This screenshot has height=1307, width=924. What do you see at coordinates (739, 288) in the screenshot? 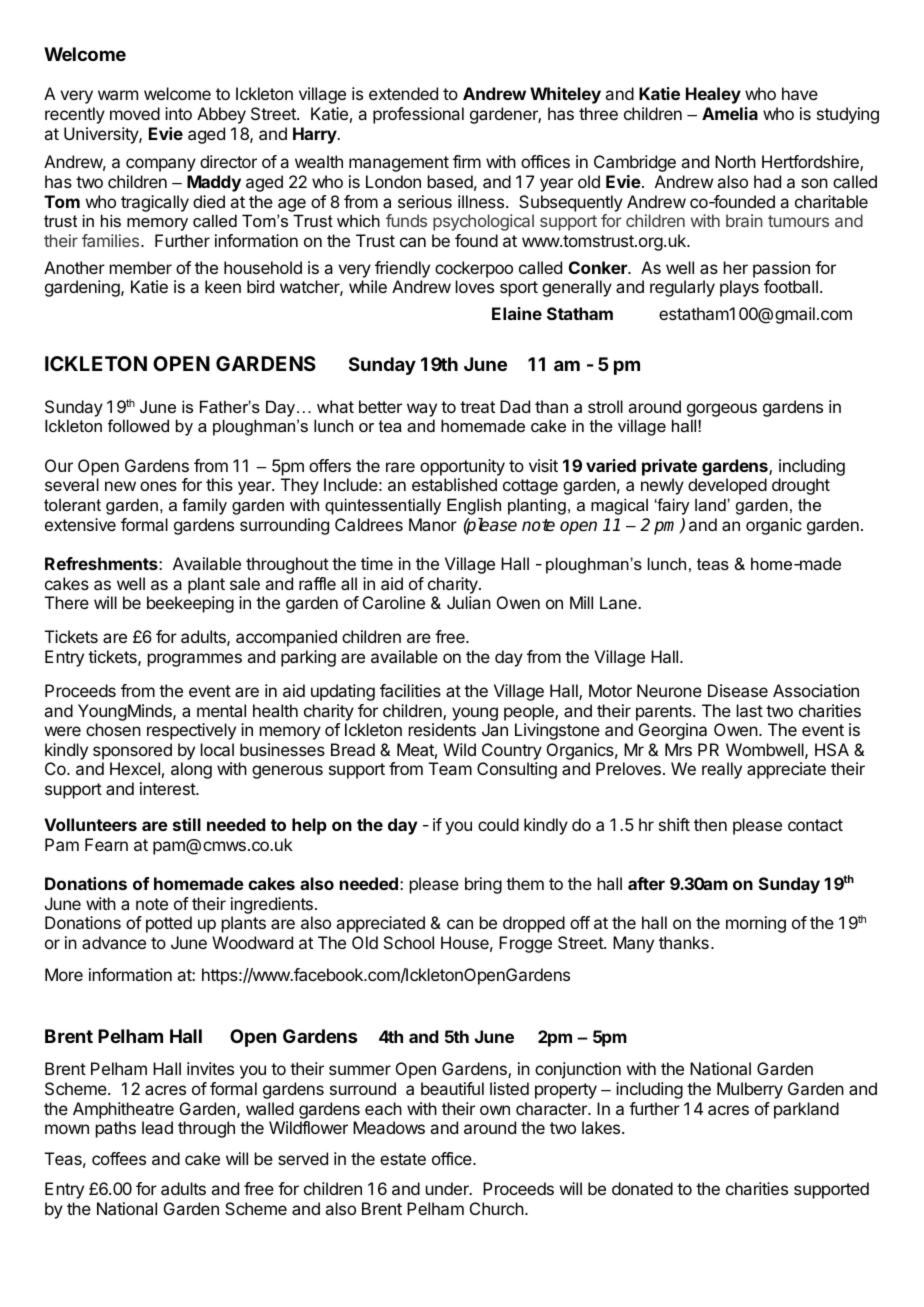
I see `plays` at bounding box center [739, 288].
